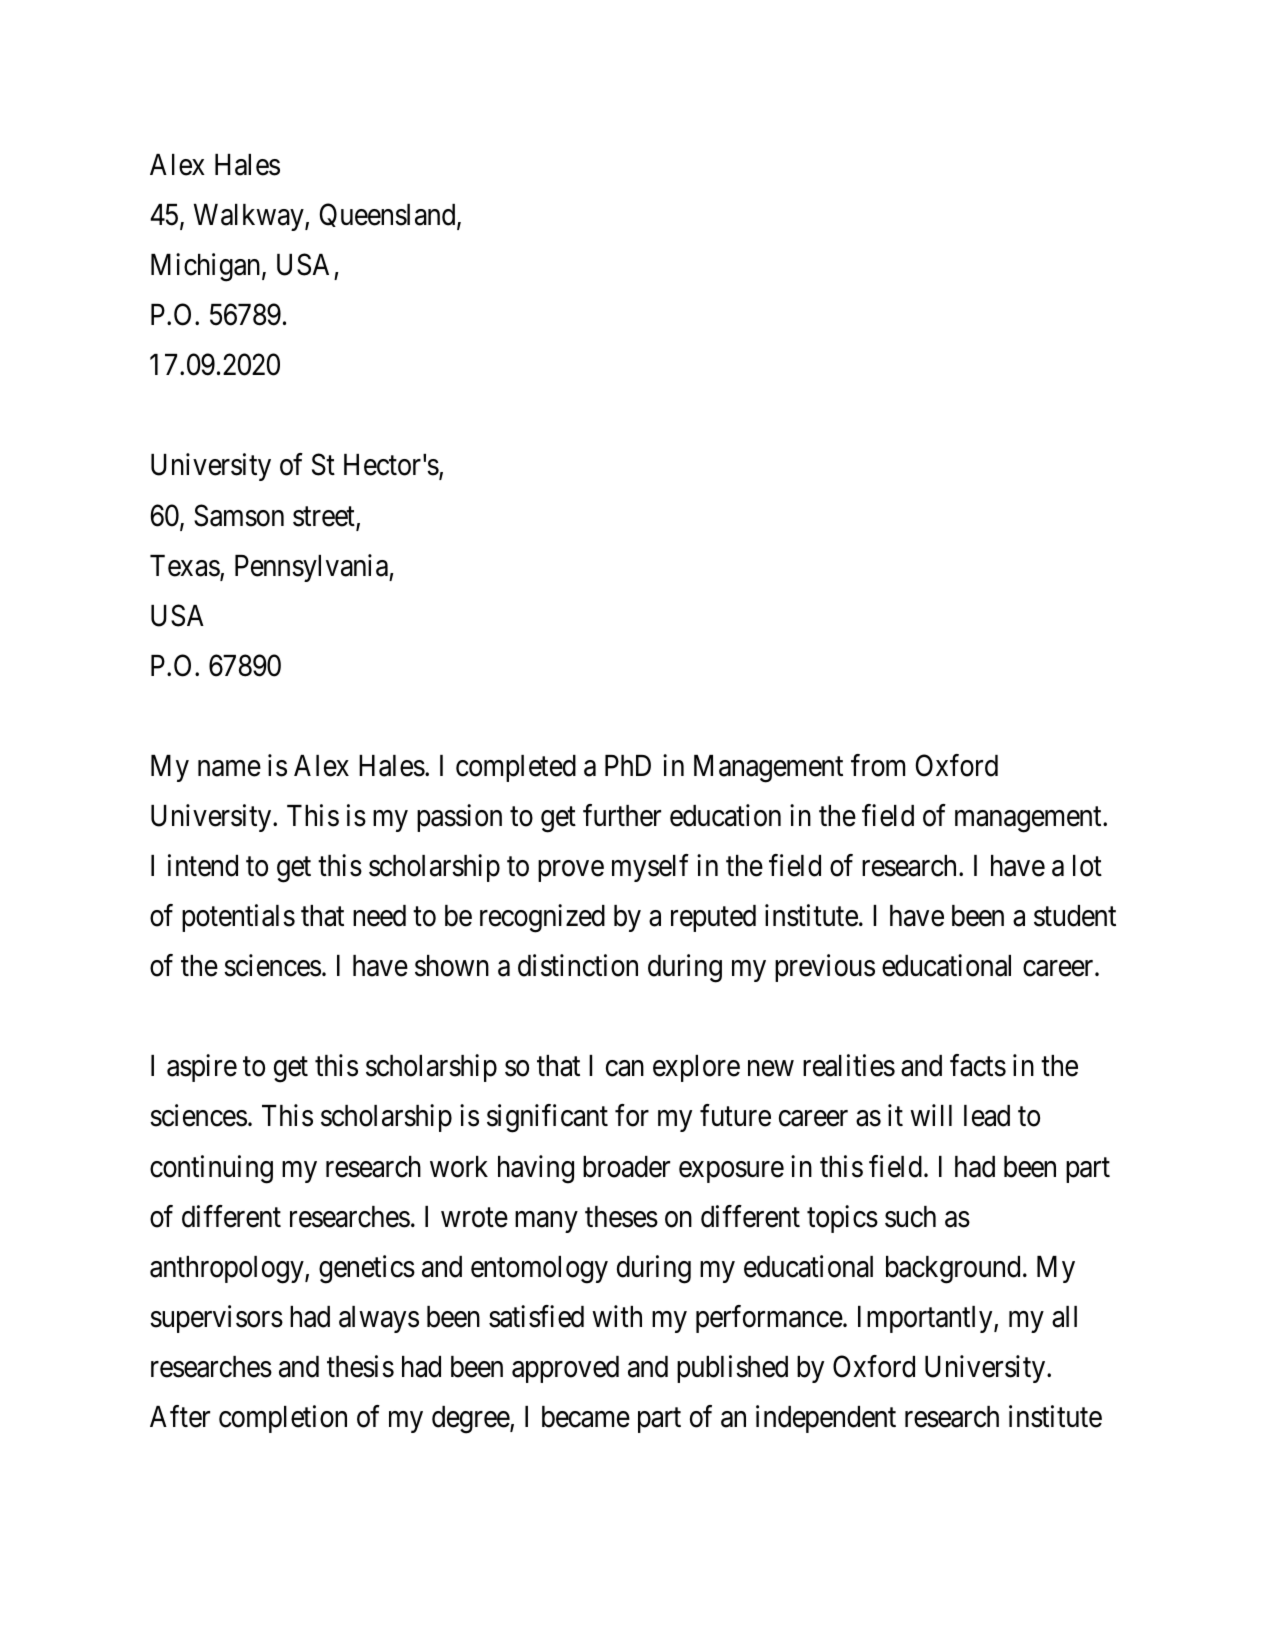 The image size is (1269, 1642). What do you see at coordinates (586, 1417) in the document?
I see `became` at bounding box center [586, 1417].
